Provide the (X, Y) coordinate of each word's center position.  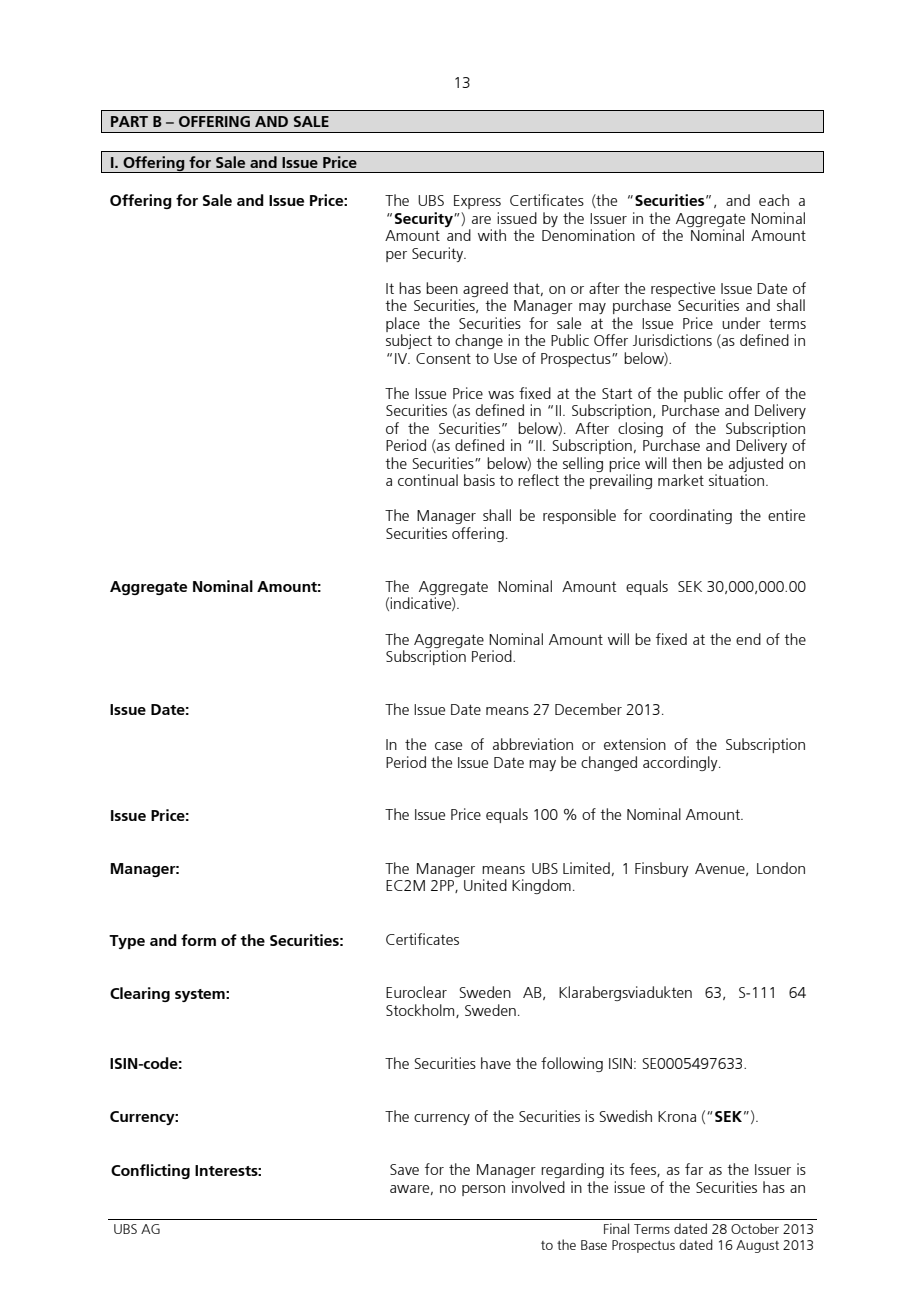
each (774, 200)
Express (477, 202)
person (483, 1190)
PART (129, 121)
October (755, 1228)
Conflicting (150, 1171)
